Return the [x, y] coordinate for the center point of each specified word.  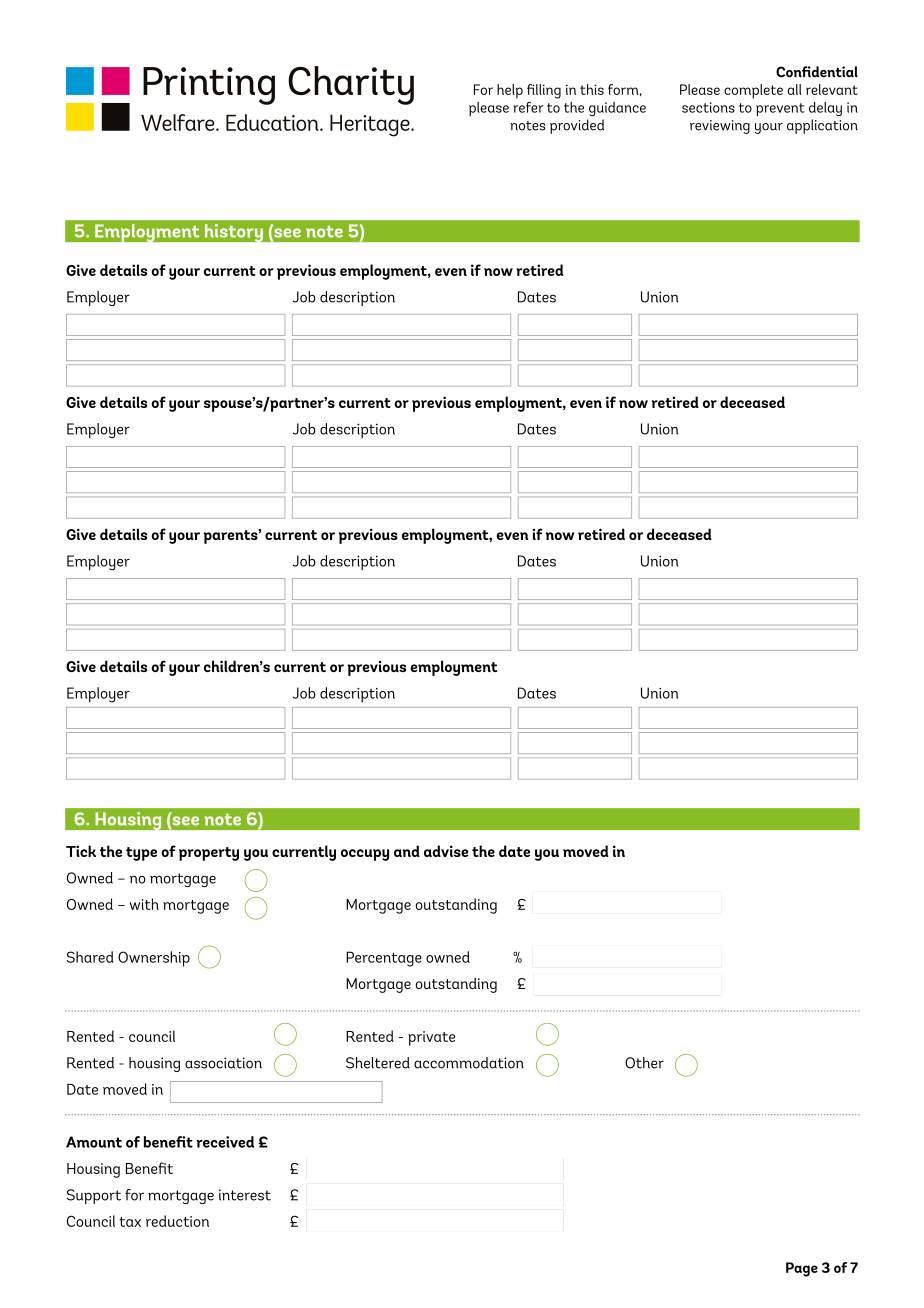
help [510, 91]
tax [130, 1222]
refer [528, 107]
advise [446, 851]
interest [245, 1195]
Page [802, 1269]
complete [753, 91]
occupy [365, 855]
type [141, 854]
